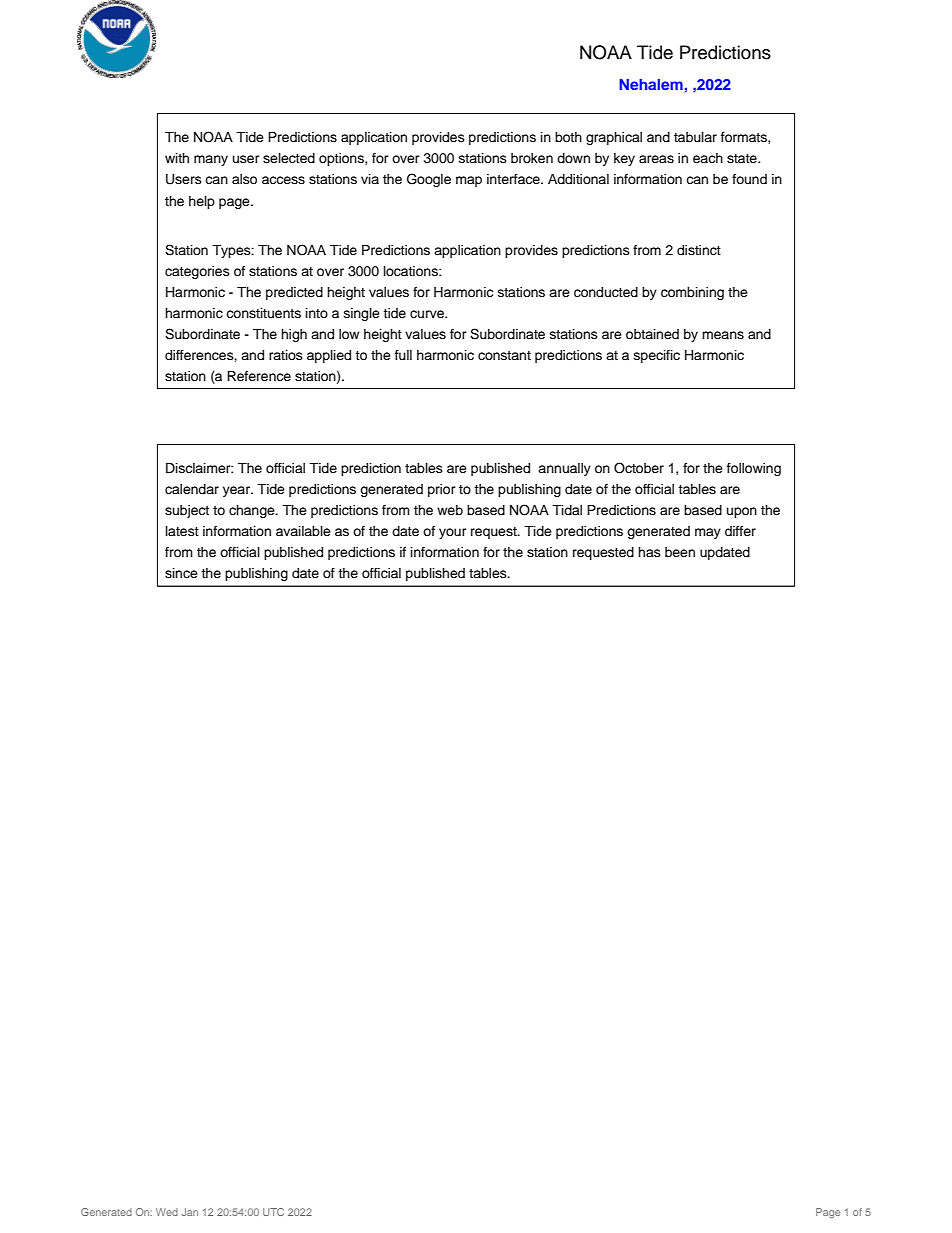 The width and height of the page is (952, 1233). Describe the element at coordinates (680, 552) in the page. I see `been` at that location.
